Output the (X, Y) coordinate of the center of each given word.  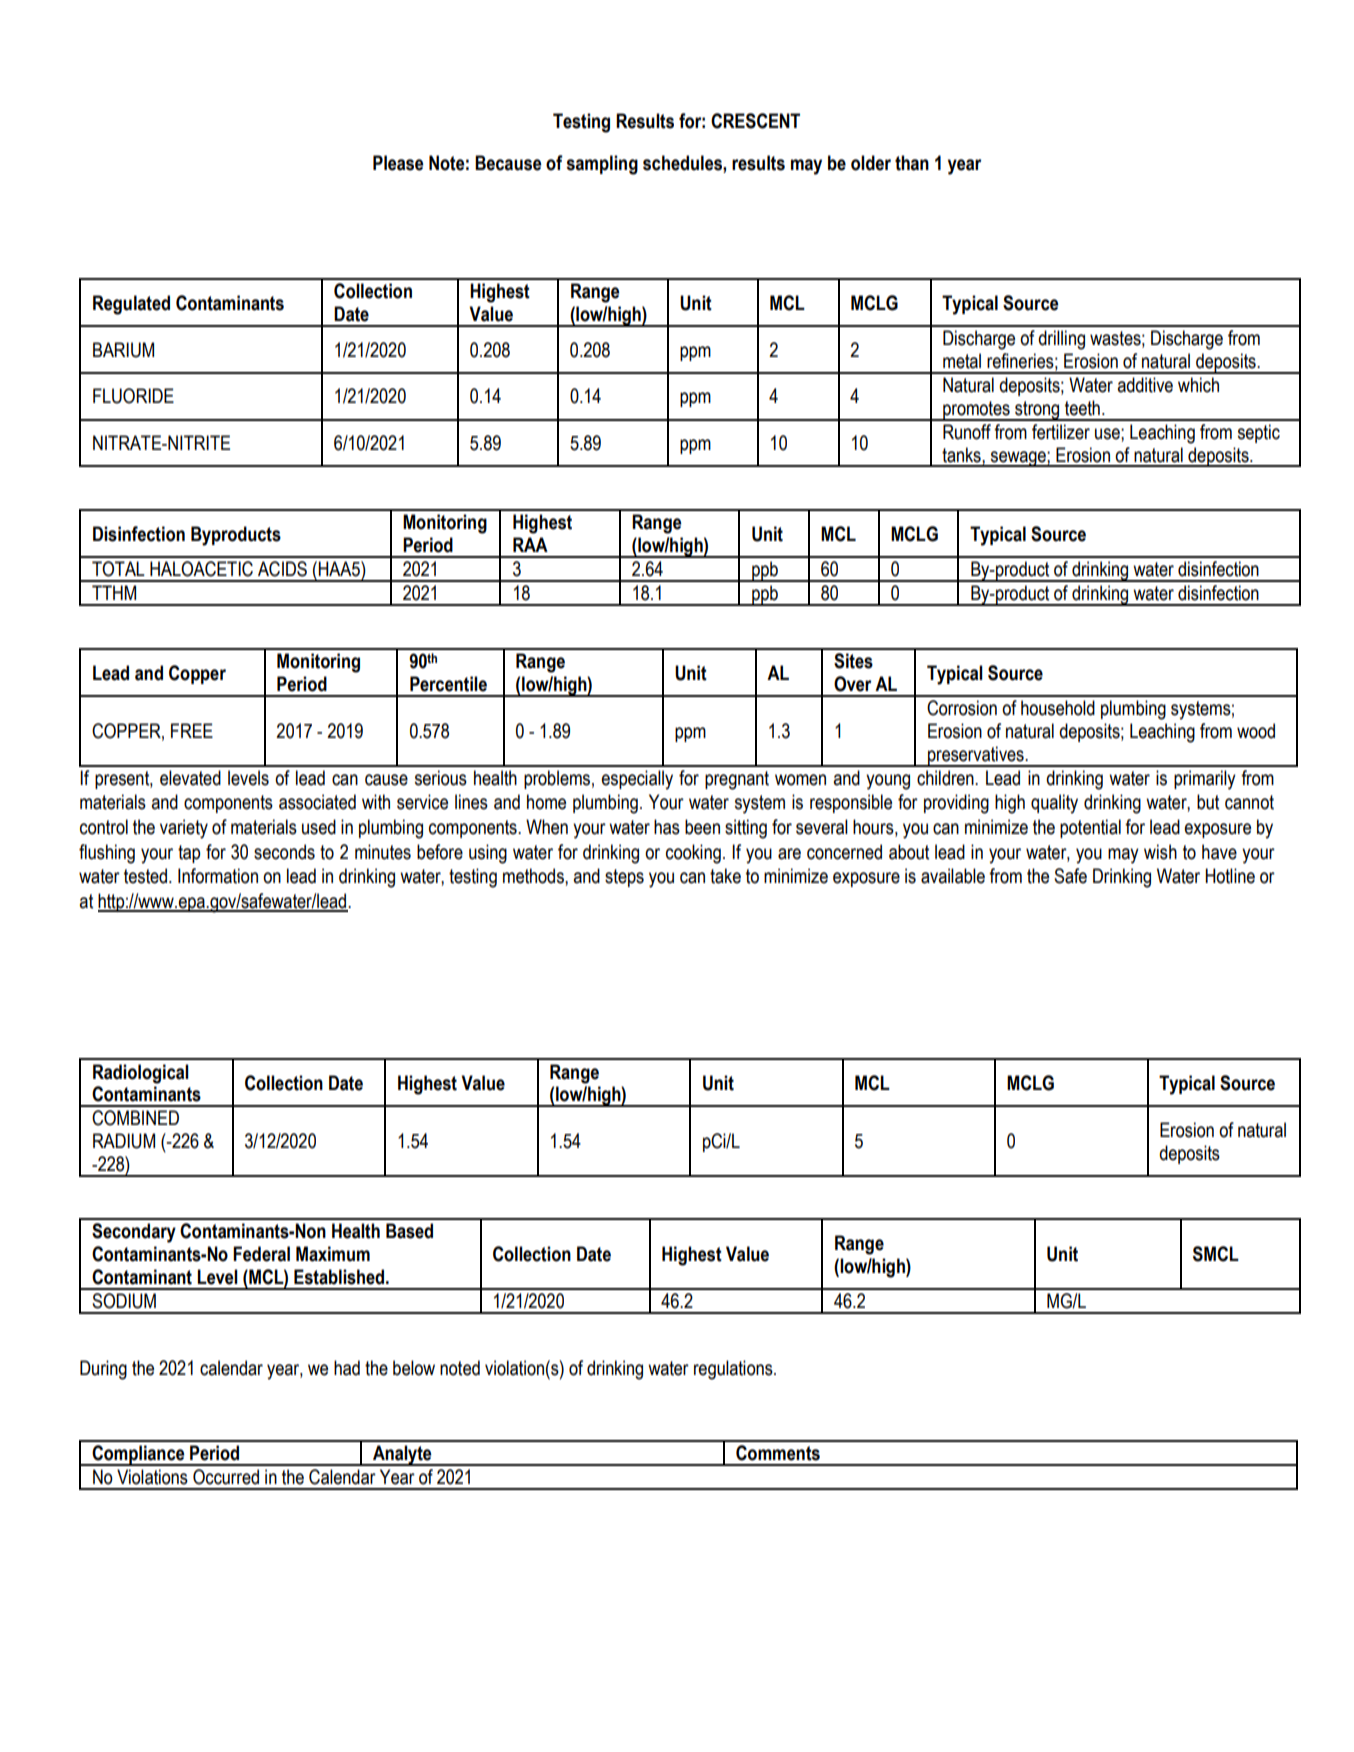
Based (409, 1231)
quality (1054, 804)
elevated (190, 778)
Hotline (1230, 876)
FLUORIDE (133, 396)
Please (398, 163)
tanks (962, 455)
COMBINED (135, 1118)
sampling (602, 165)
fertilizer (1061, 432)
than (912, 163)
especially (637, 780)
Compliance (138, 1455)
